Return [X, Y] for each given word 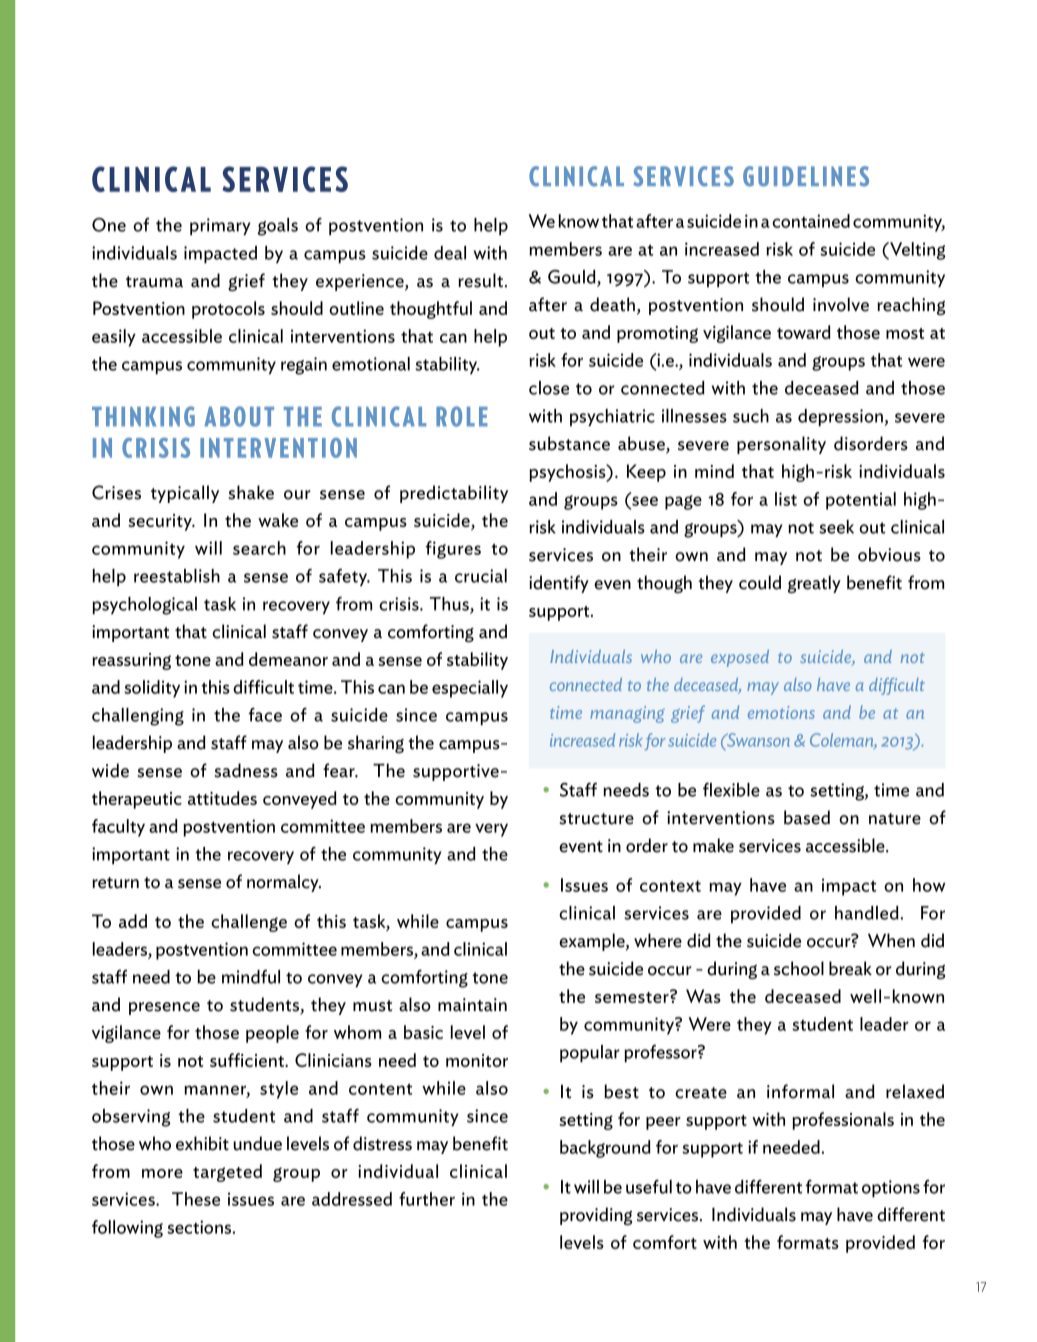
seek [836, 527]
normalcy [284, 883]
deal [450, 253]
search [259, 548]
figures [453, 550]
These [196, 1199]
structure [596, 819]
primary [220, 226]
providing [596, 1216]
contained [811, 221]
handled [867, 913]
